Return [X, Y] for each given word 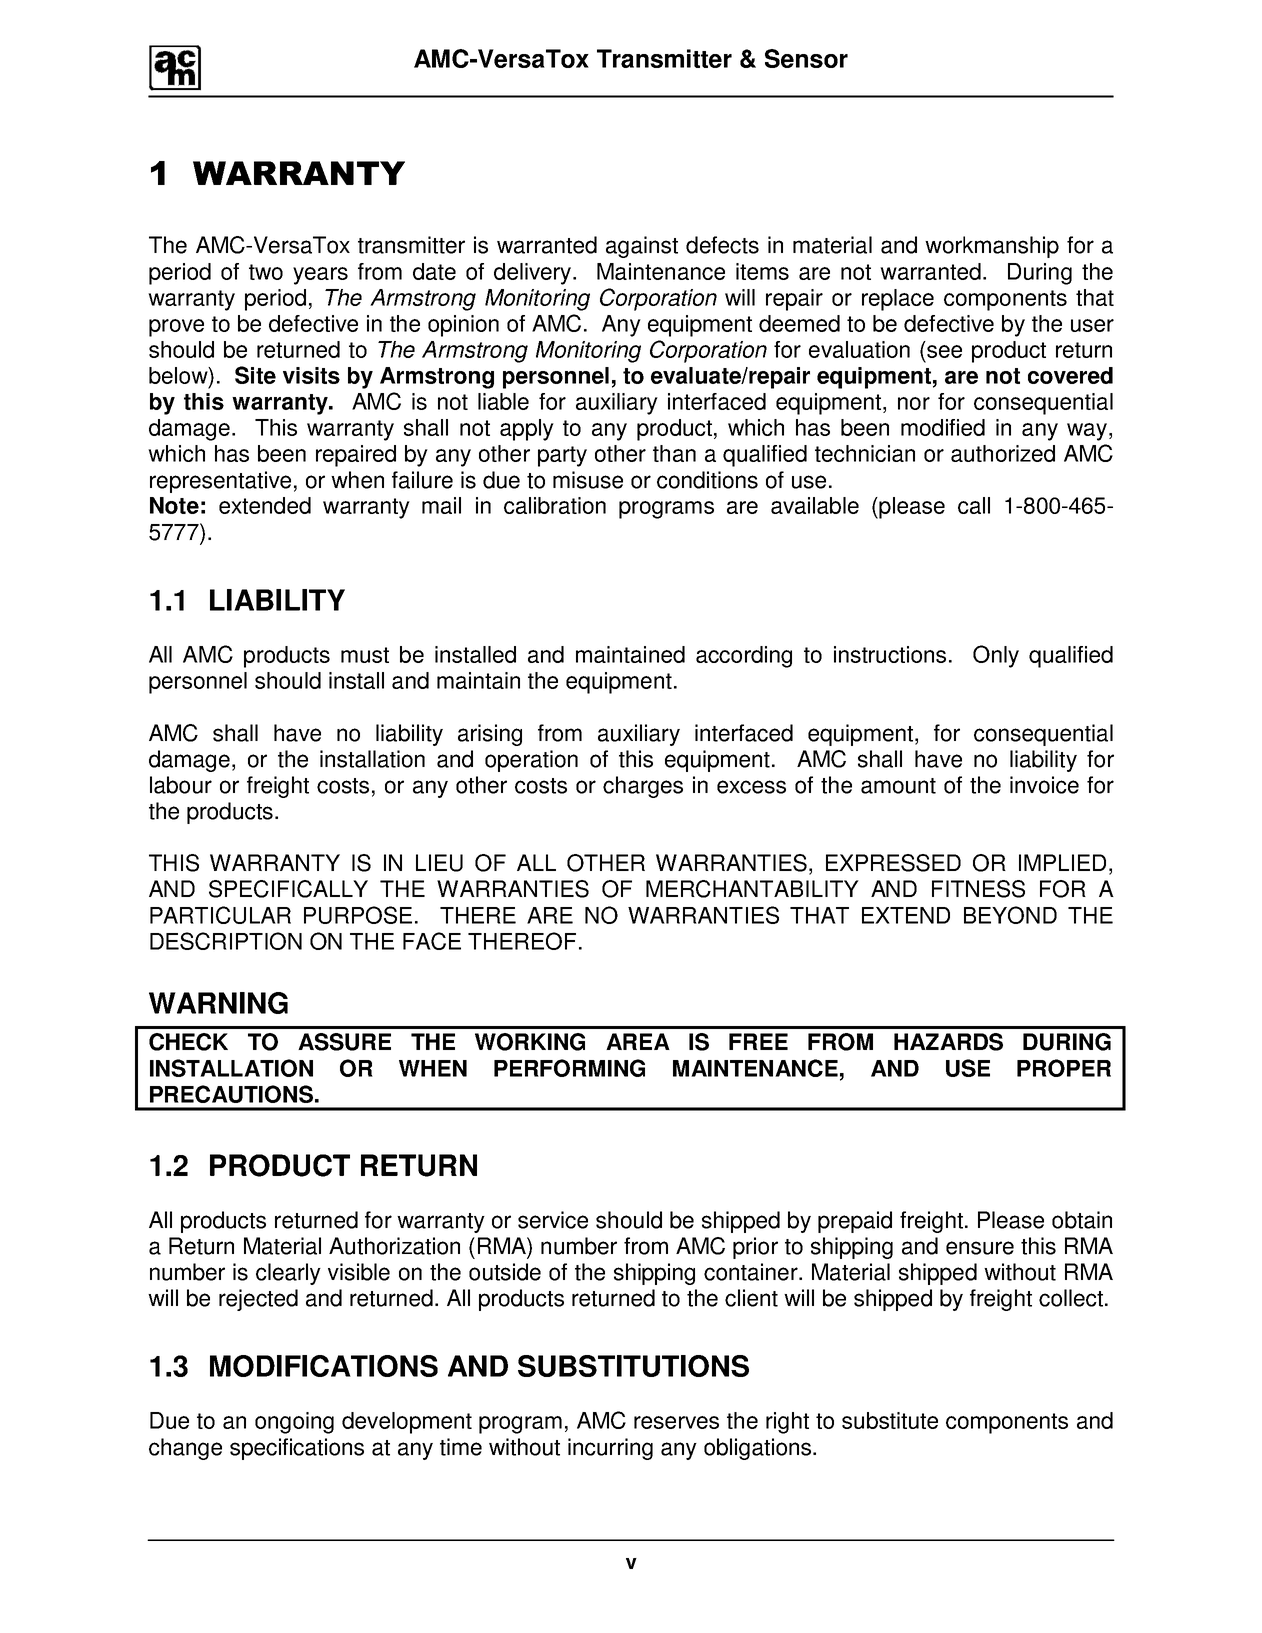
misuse [588, 480]
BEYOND [1010, 915]
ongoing [294, 1423]
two [266, 272]
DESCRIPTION [226, 941]
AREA [638, 1041]
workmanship [992, 247]
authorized [1003, 453]
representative [220, 482]
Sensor [806, 58]
